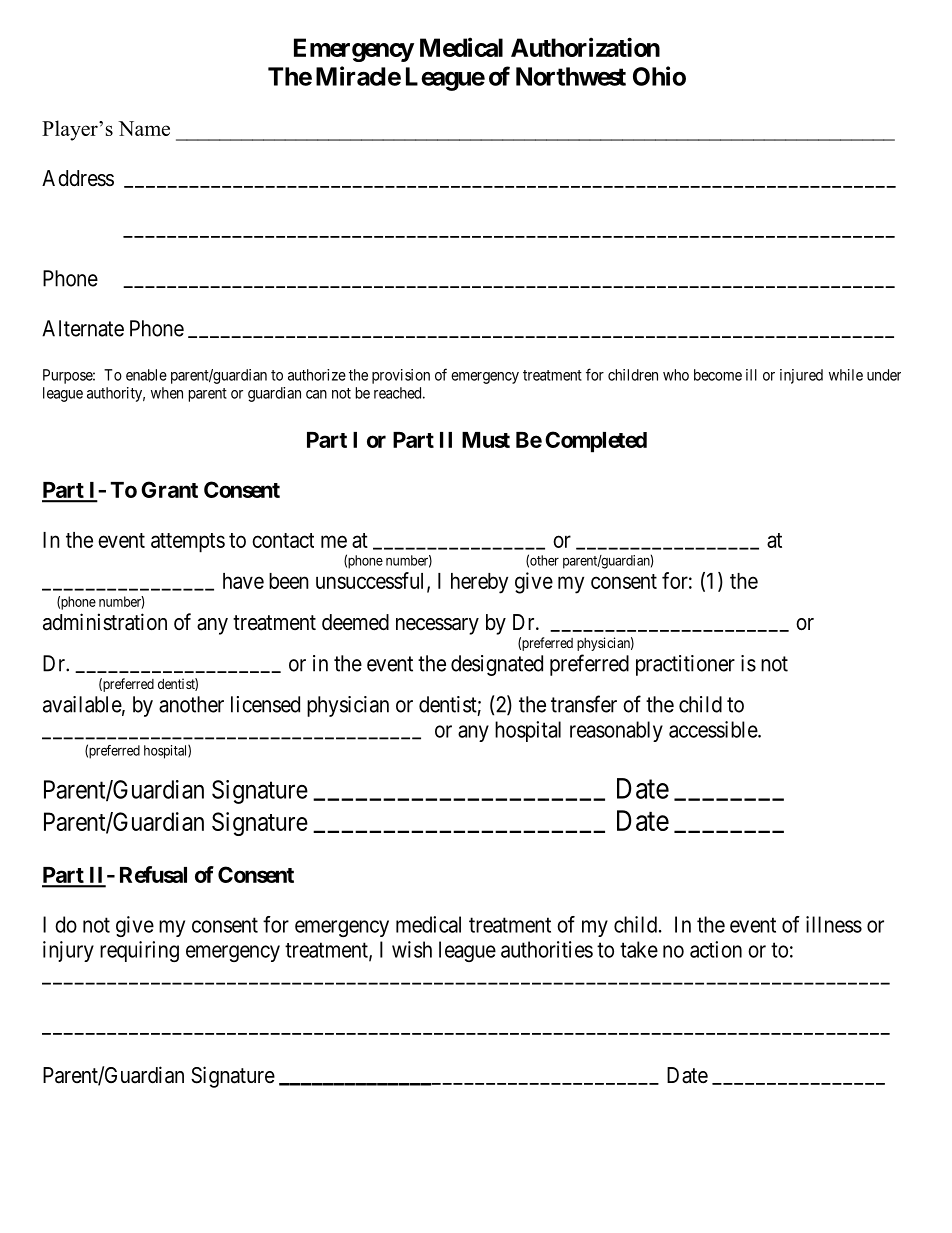 The width and height of the image is (952, 1233). What do you see at coordinates (437, 626) in the image?
I see `necessary` at bounding box center [437, 626].
